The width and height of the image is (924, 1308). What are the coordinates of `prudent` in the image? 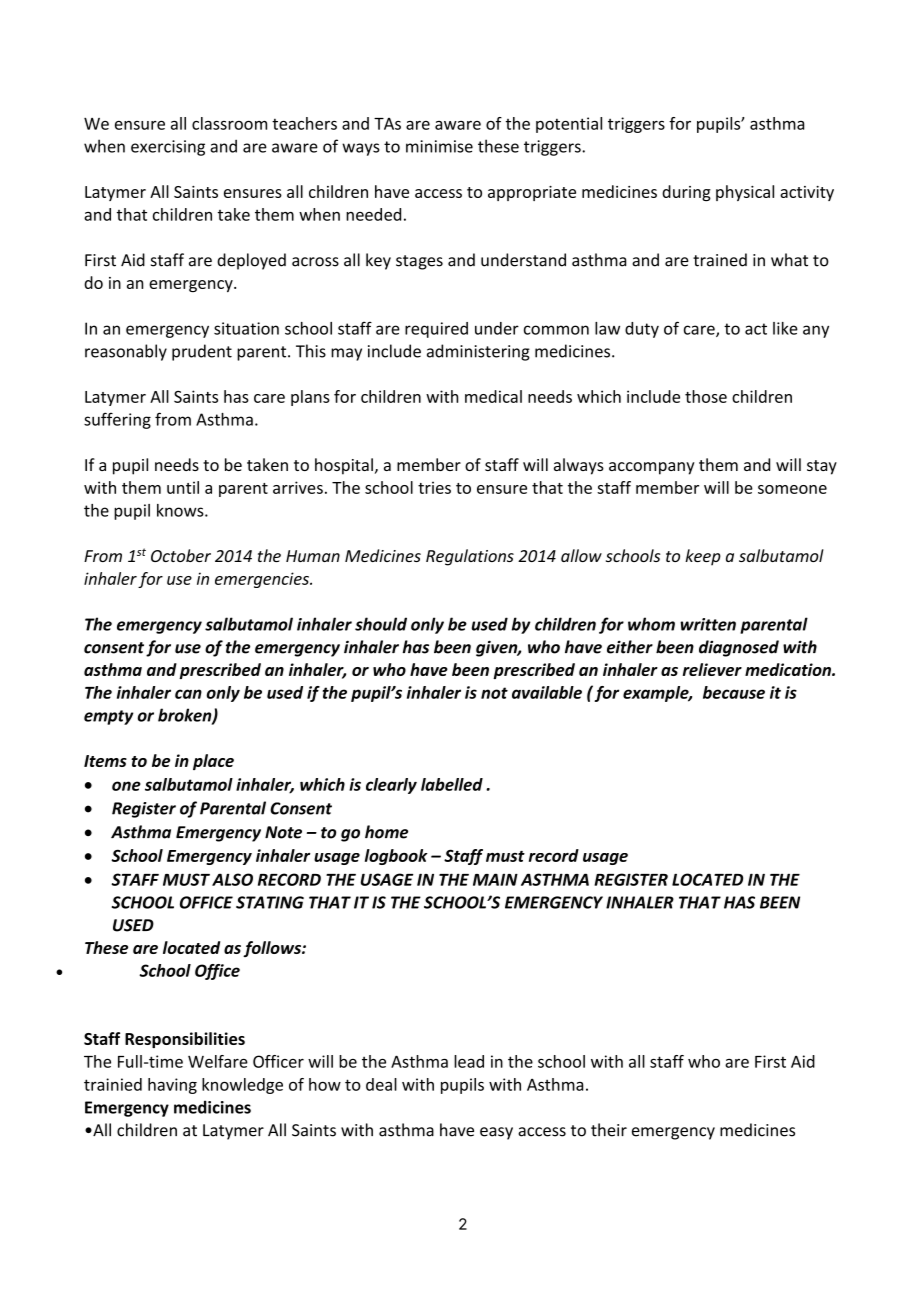 It's located at (202, 352).
